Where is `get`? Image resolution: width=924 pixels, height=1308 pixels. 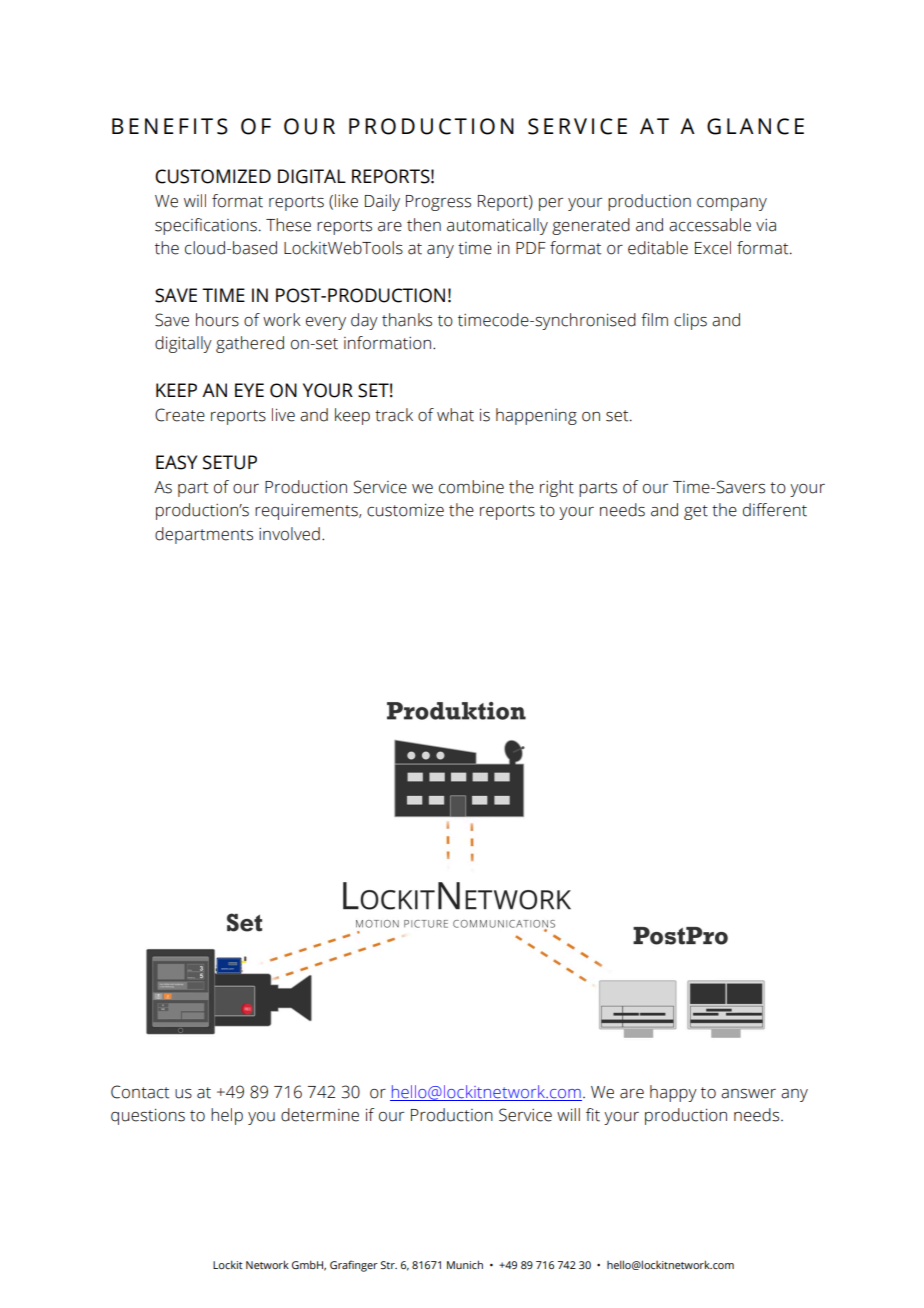 get is located at coordinates (696, 512).
